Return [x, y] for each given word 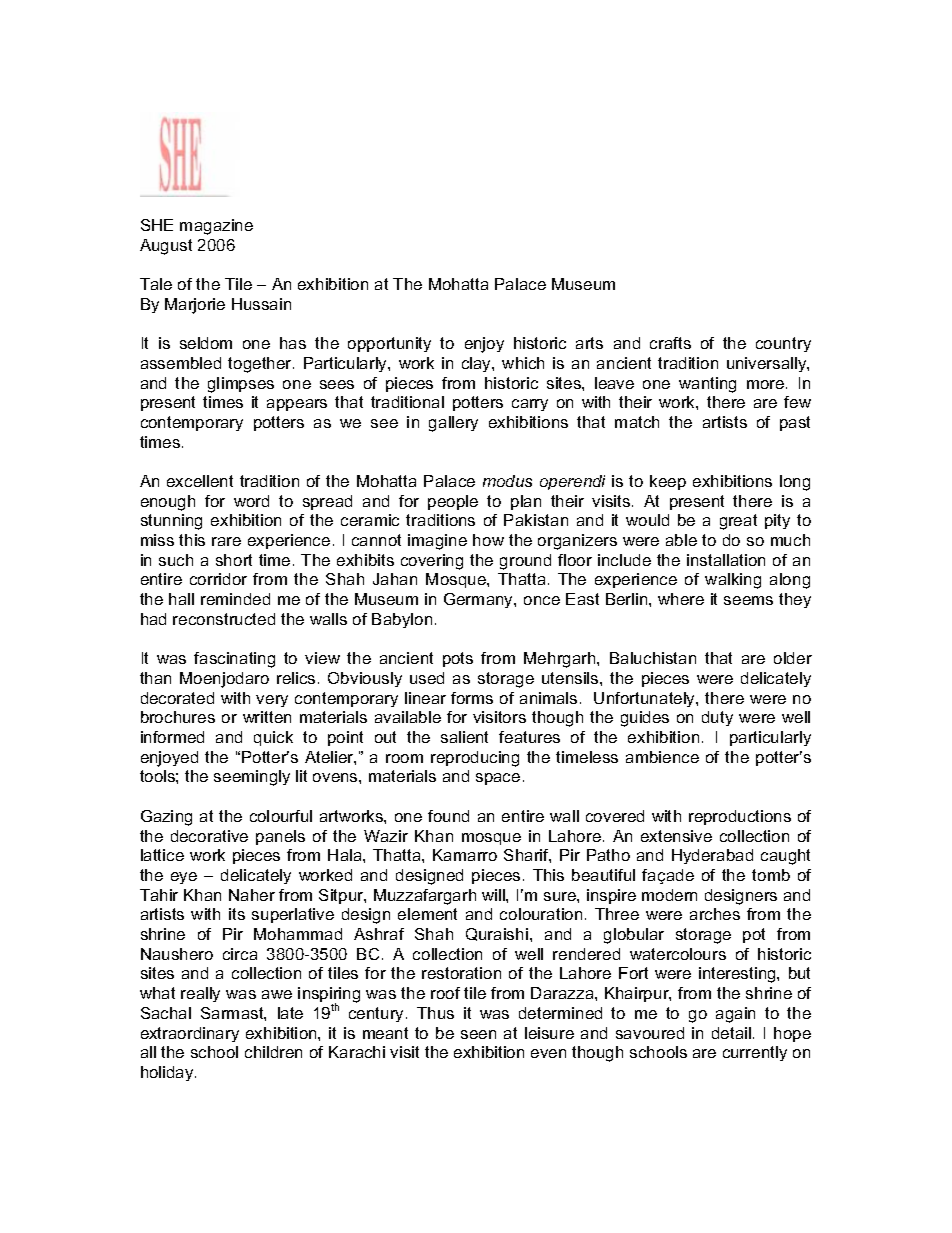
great [738, 522]
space [498, 779]
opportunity [389, 344]
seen [478, 1034]
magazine [216, 227]
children [273, 1052]
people [453, 502]
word [251, 501]
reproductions [740, 817]
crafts [670, 343]
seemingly [252, 778]
